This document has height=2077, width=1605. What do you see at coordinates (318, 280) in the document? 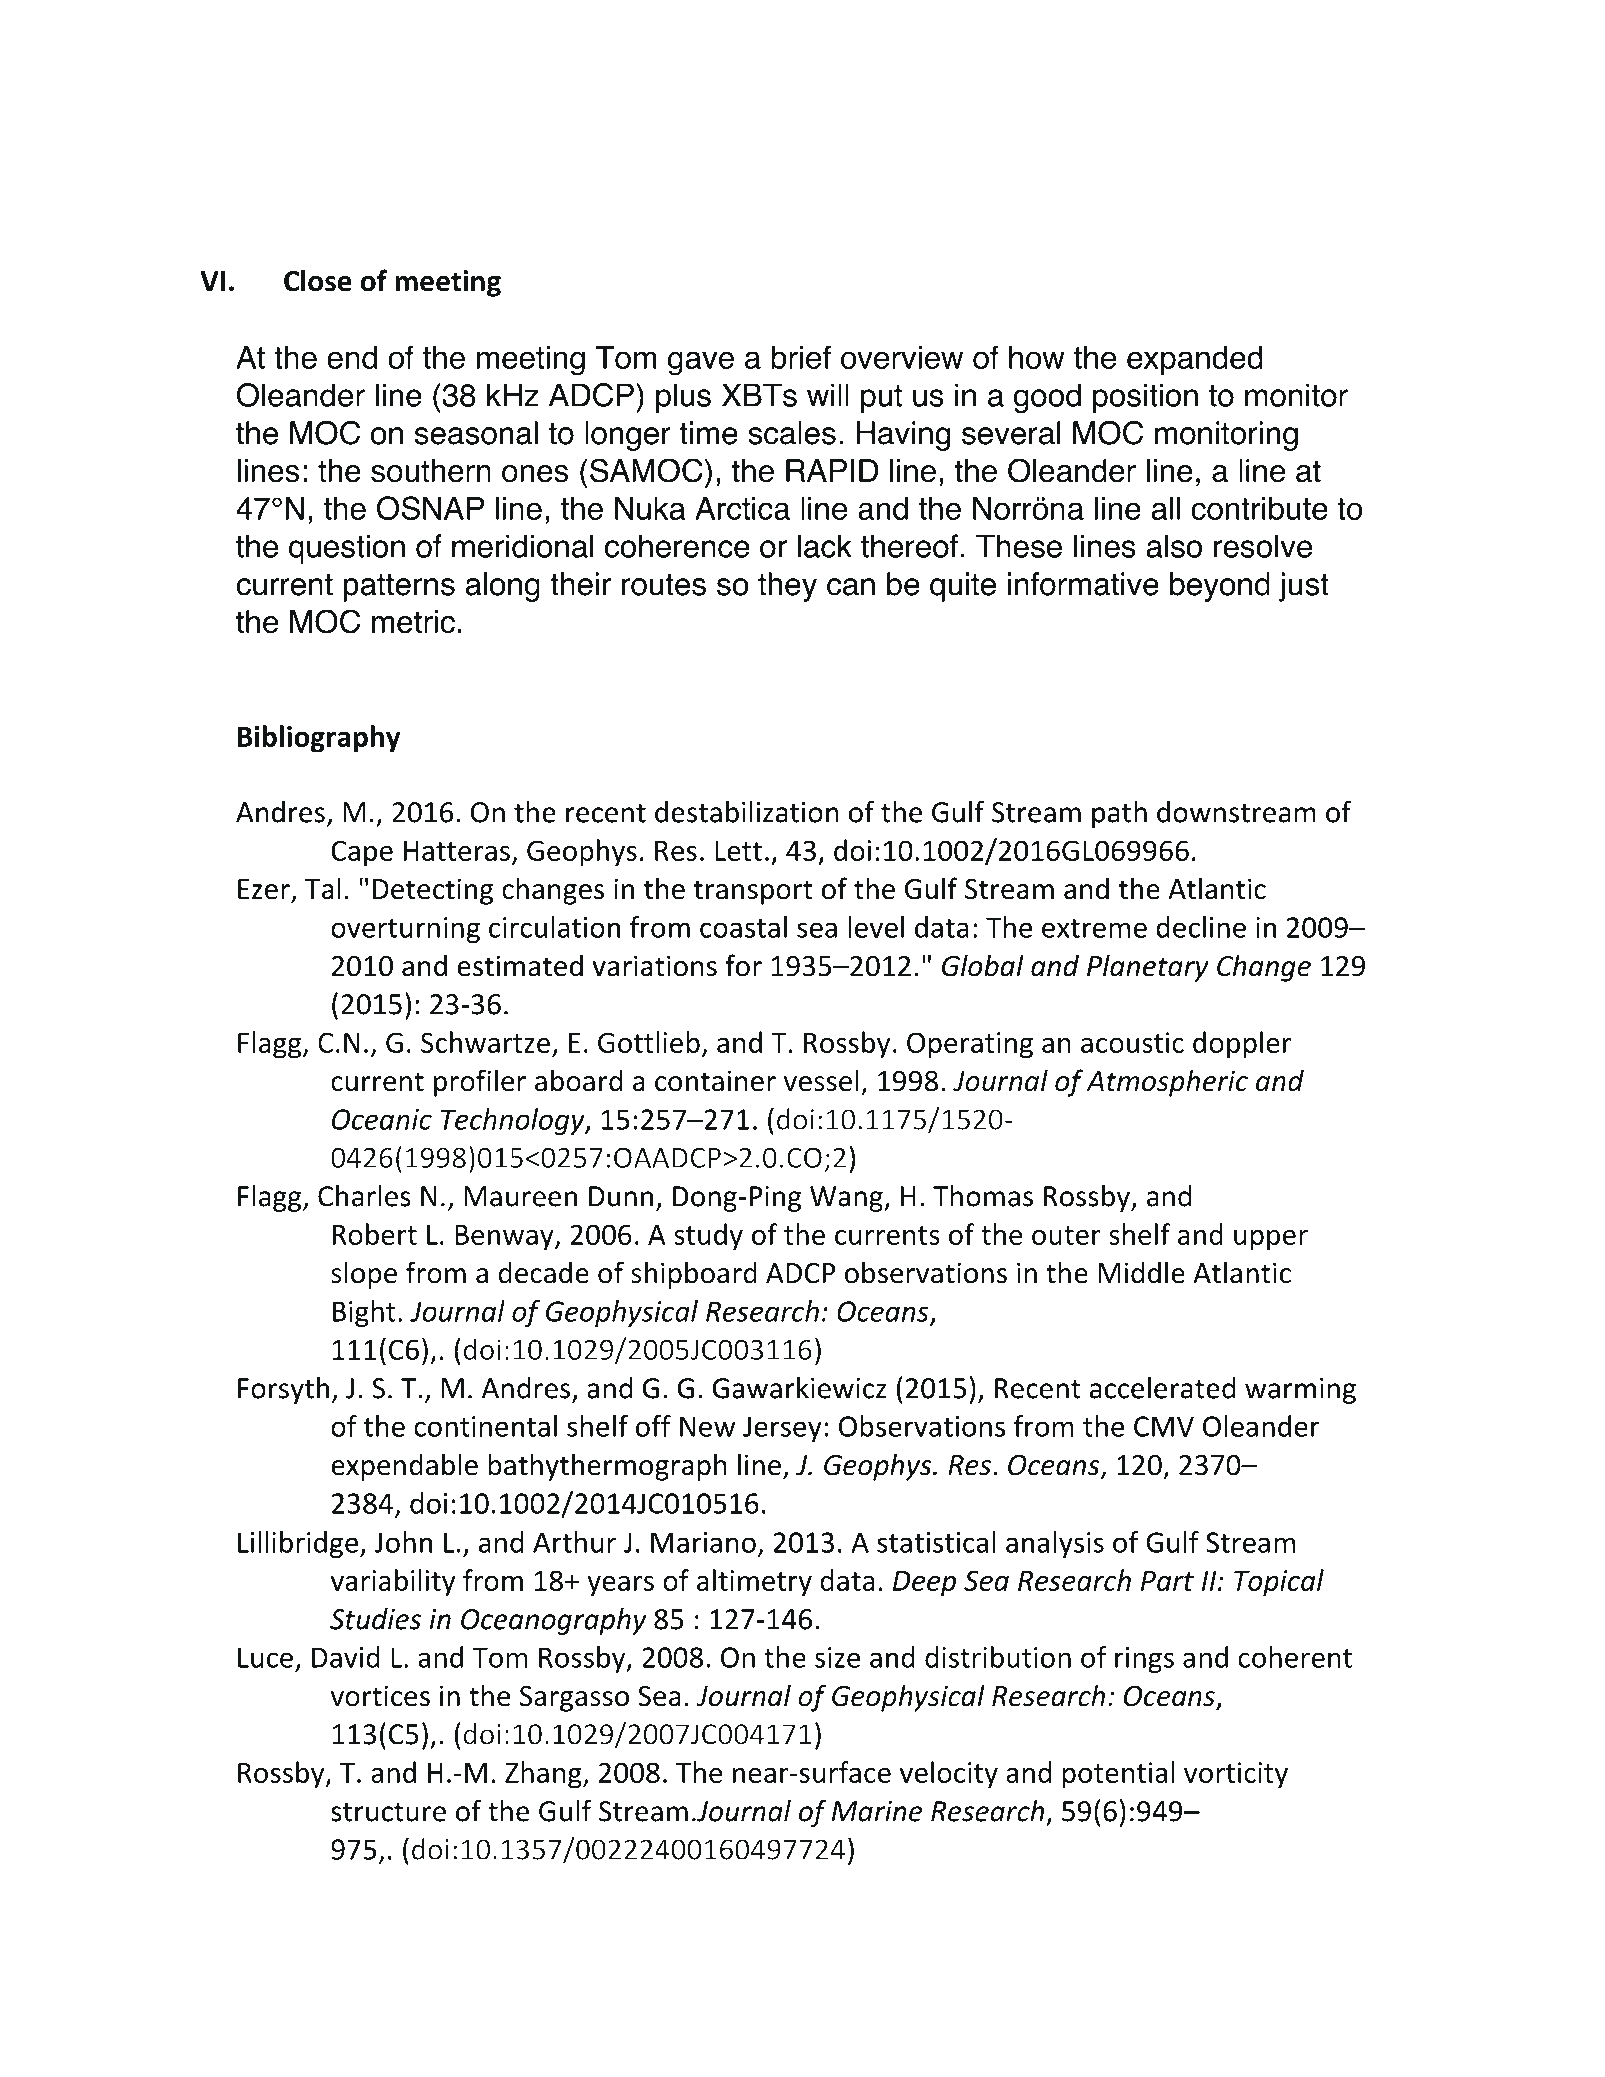
I see `Close` at bounding box center [318, 280].
